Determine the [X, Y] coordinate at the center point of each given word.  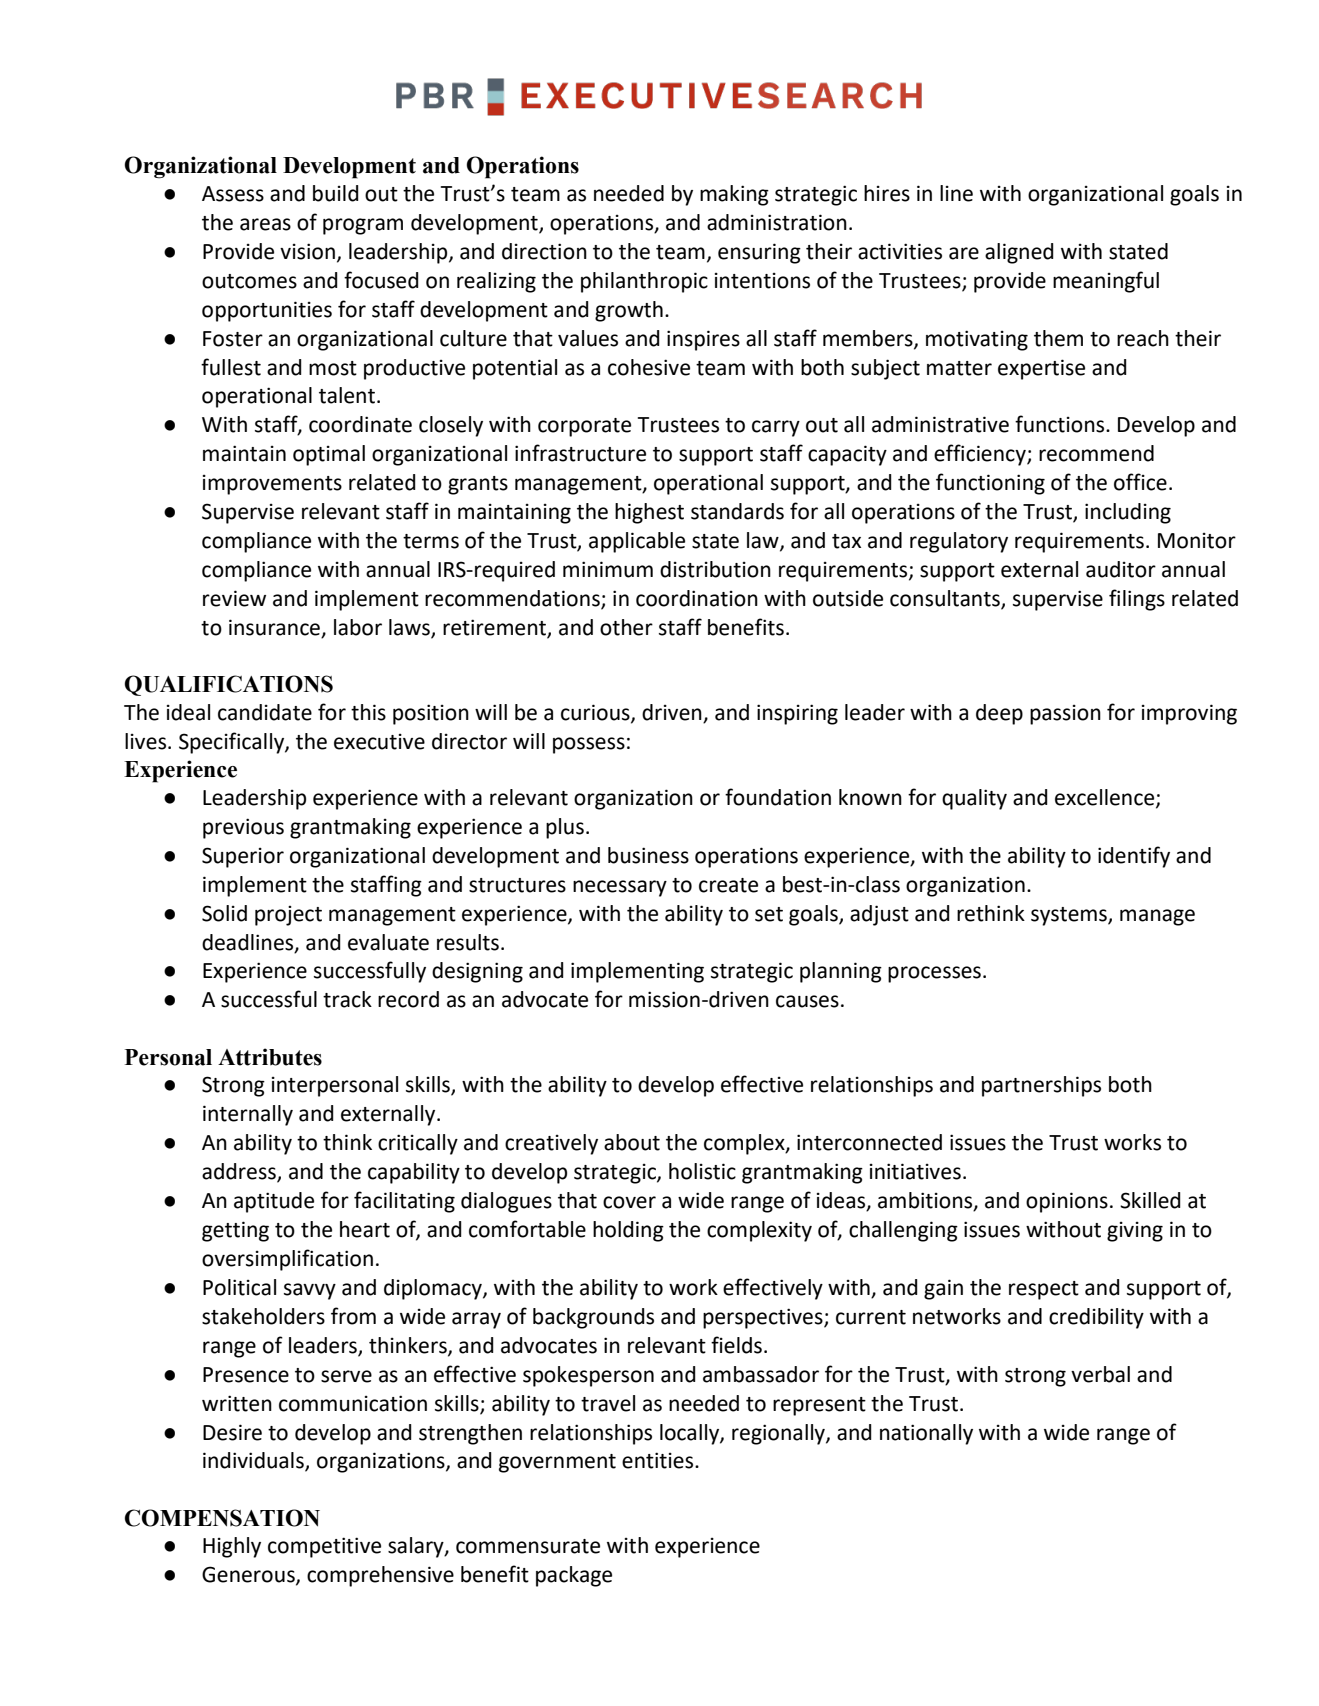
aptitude [274, 1202]
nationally [926, 1434]
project [288, 916]
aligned [1019, 253]
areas [265, 224]
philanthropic [644, 282]
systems [1070, 916]
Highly [232, 1547]
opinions [1067, 1202]
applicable [637, 542]
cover [629, 1202]
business [648, 855]
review [234, 598]
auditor [1121, 569]
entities [659, 1460]
